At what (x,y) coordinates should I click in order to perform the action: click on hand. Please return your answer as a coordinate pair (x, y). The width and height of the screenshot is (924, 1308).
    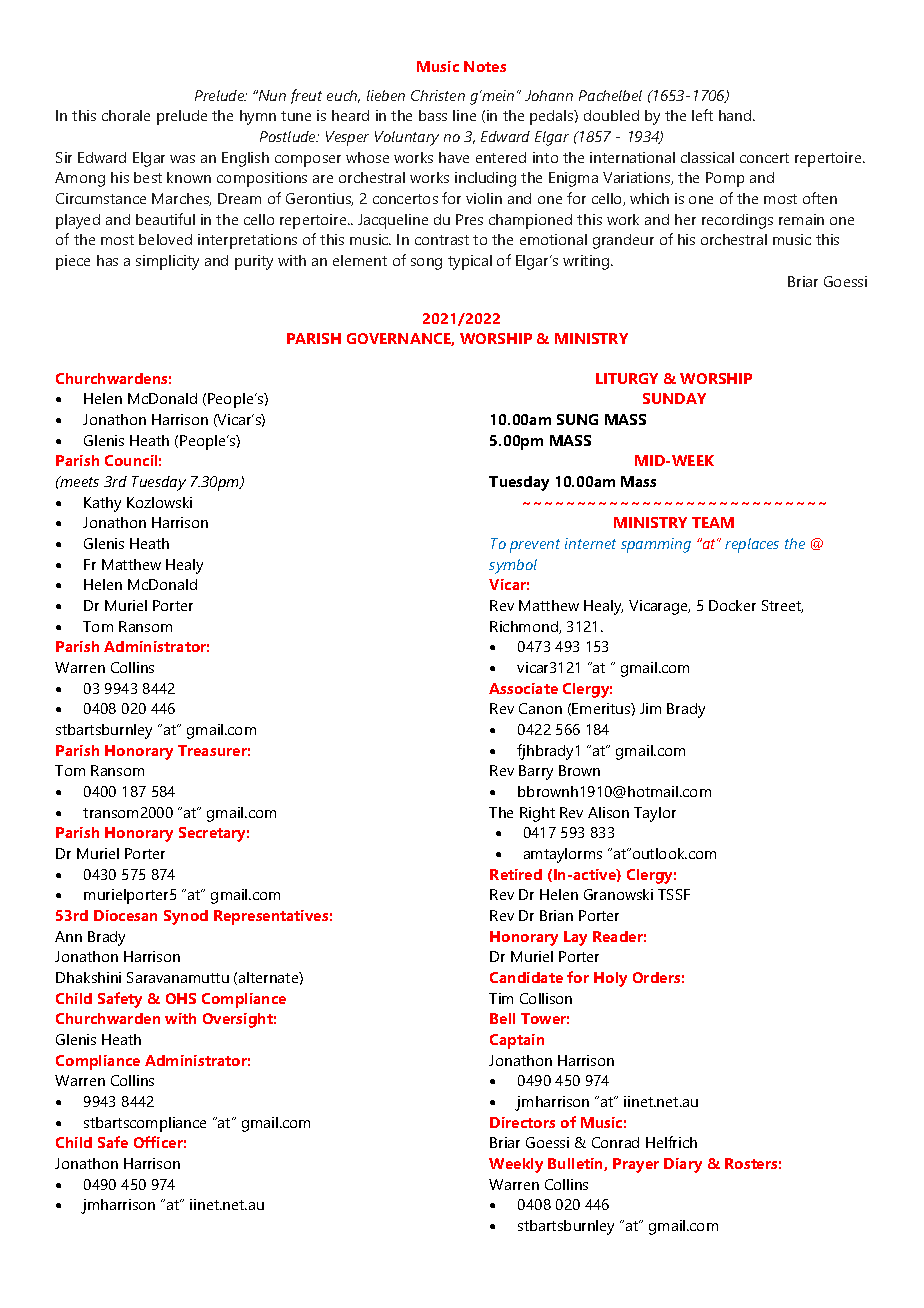
    Looking at the image, I should click on (736, 115).
